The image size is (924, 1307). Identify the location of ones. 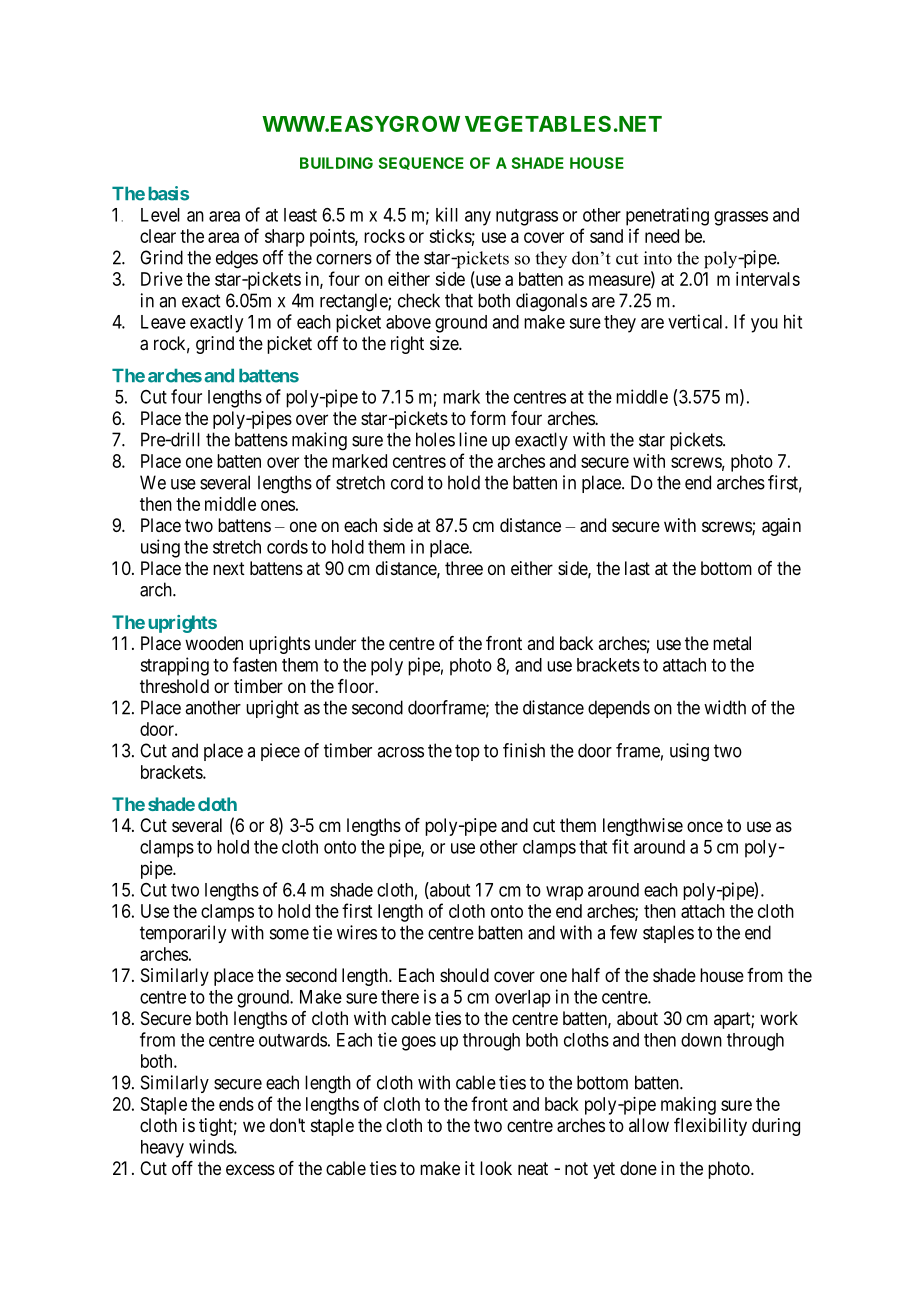
(278, 505).
